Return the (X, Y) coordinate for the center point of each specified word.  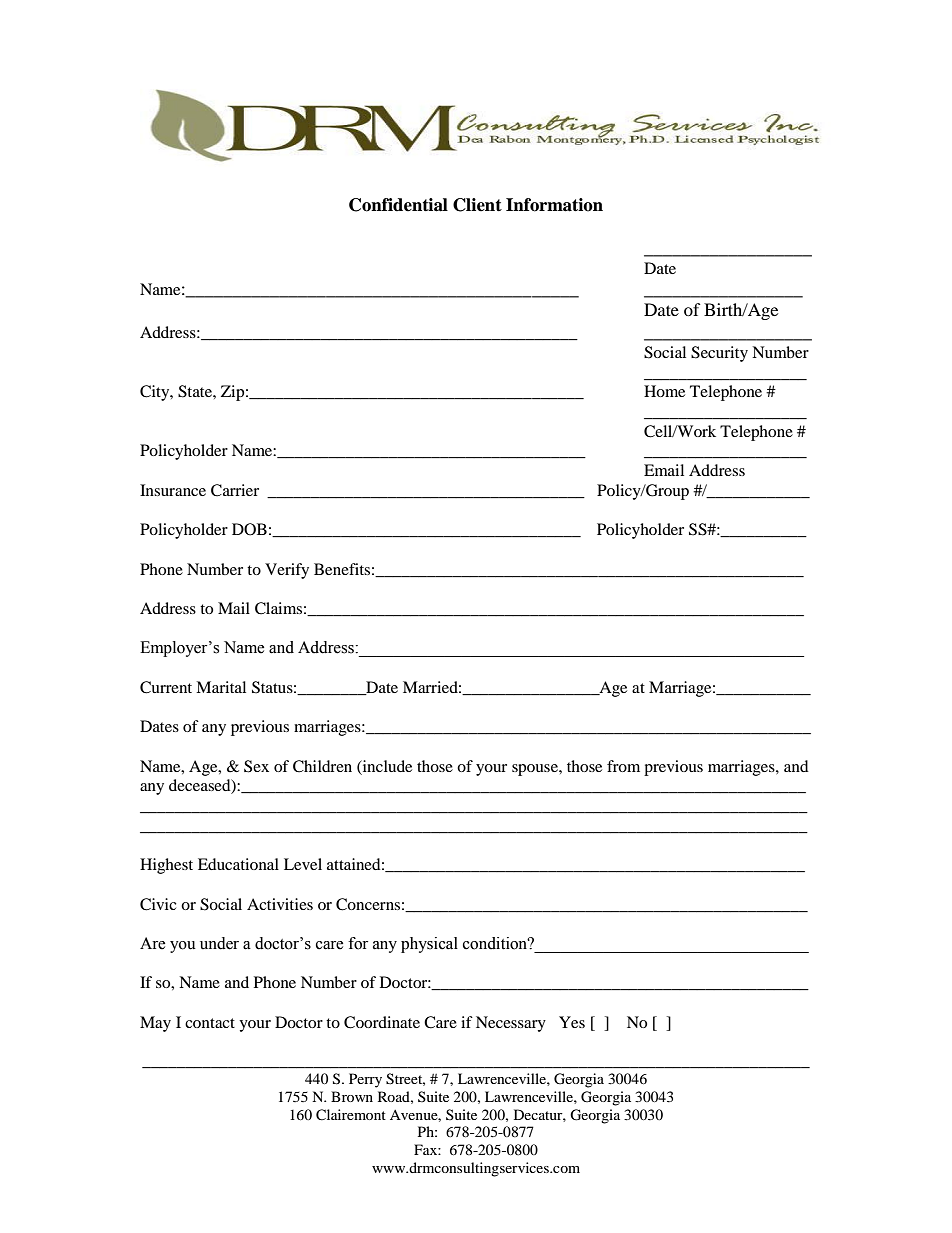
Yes (572, 1022)
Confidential (398, 205)
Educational (238, 864)
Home (664, 391)
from (623, 766)
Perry (365, 1080)
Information (554, 205)
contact (210, 1023)
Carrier (235, 490)
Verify (287, 571)
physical (429, 945)
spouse (536, 770)
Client (477, 205)
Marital (221, 687)
